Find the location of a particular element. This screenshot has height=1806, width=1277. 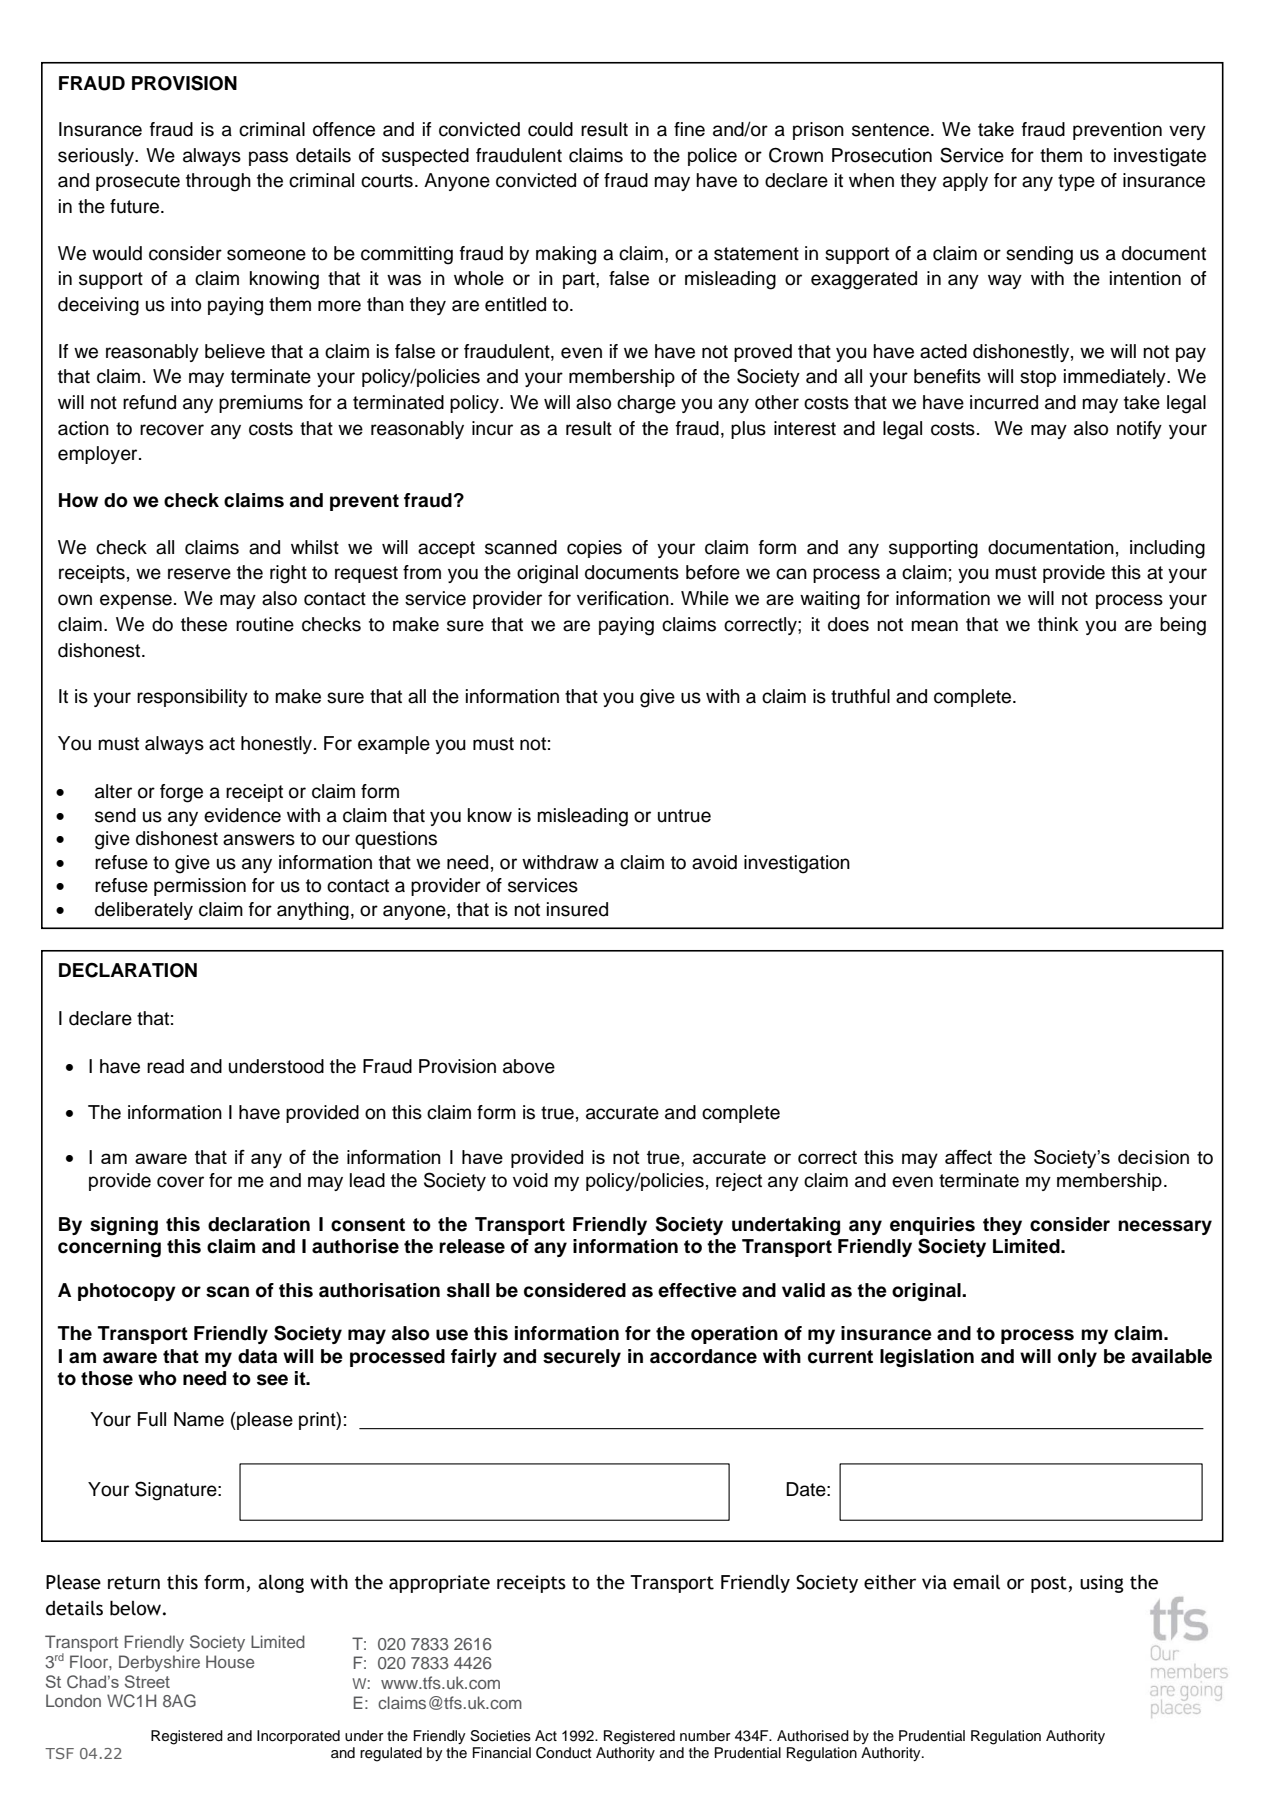

investigation is located at coordinates (797, 864).
